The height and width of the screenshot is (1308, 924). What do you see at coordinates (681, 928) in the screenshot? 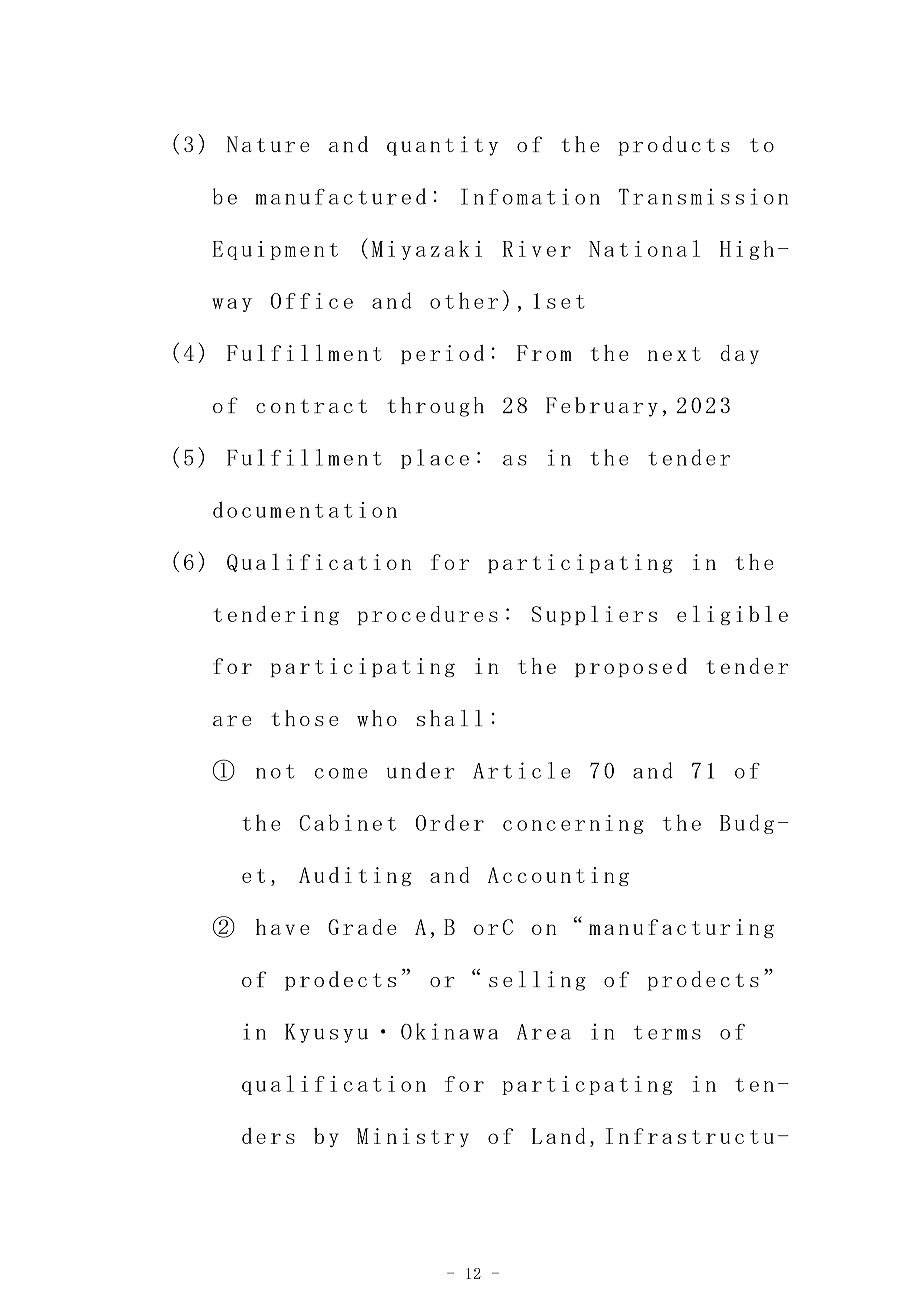
I see `manufacturing` at bounding box center [681, 928].
